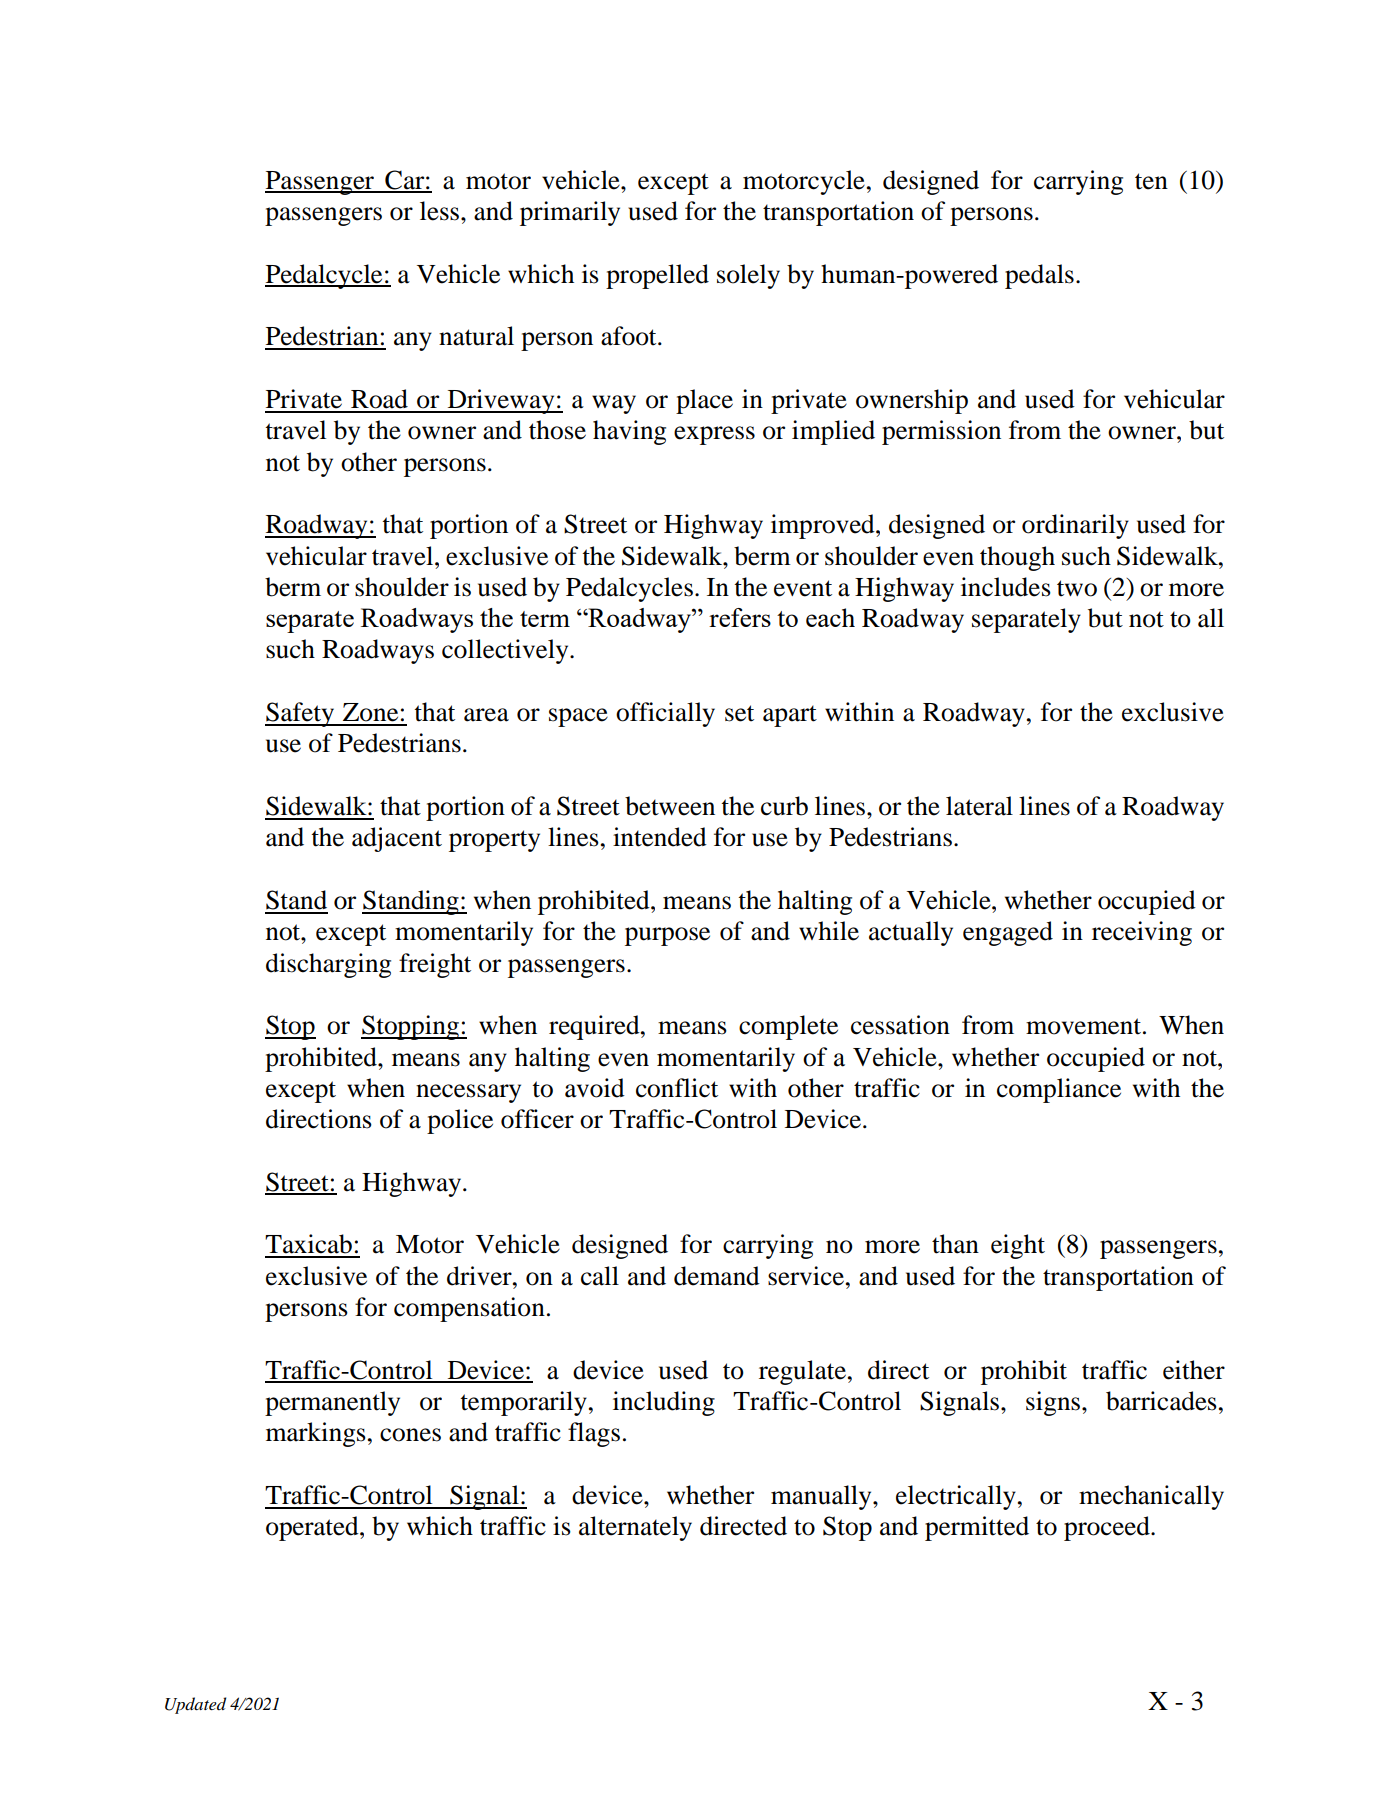 The image size is (1388, 1797). I want to click on demand, so click(717, 1276).
